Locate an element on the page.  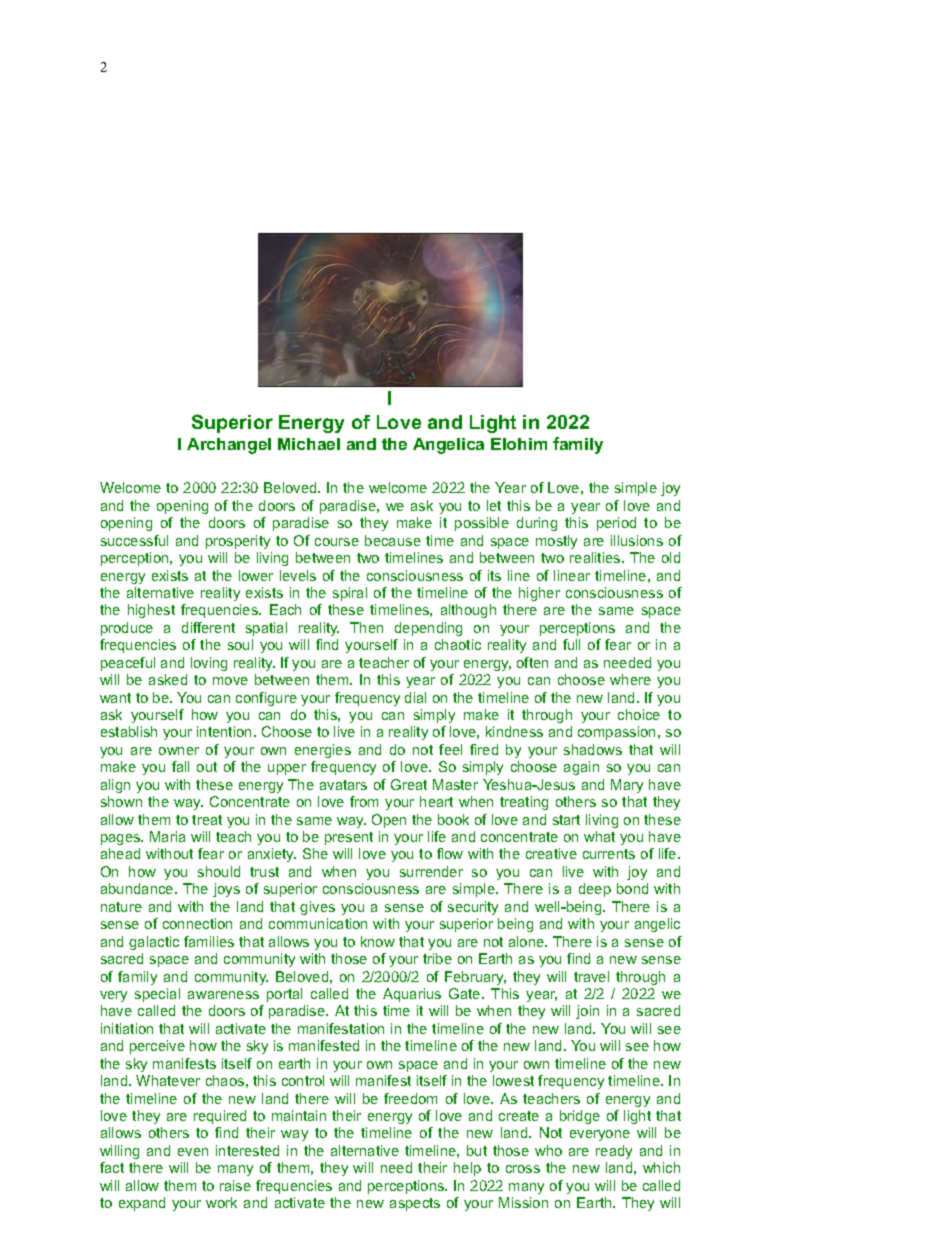
Archangel is located at coordinates (229, 446).
